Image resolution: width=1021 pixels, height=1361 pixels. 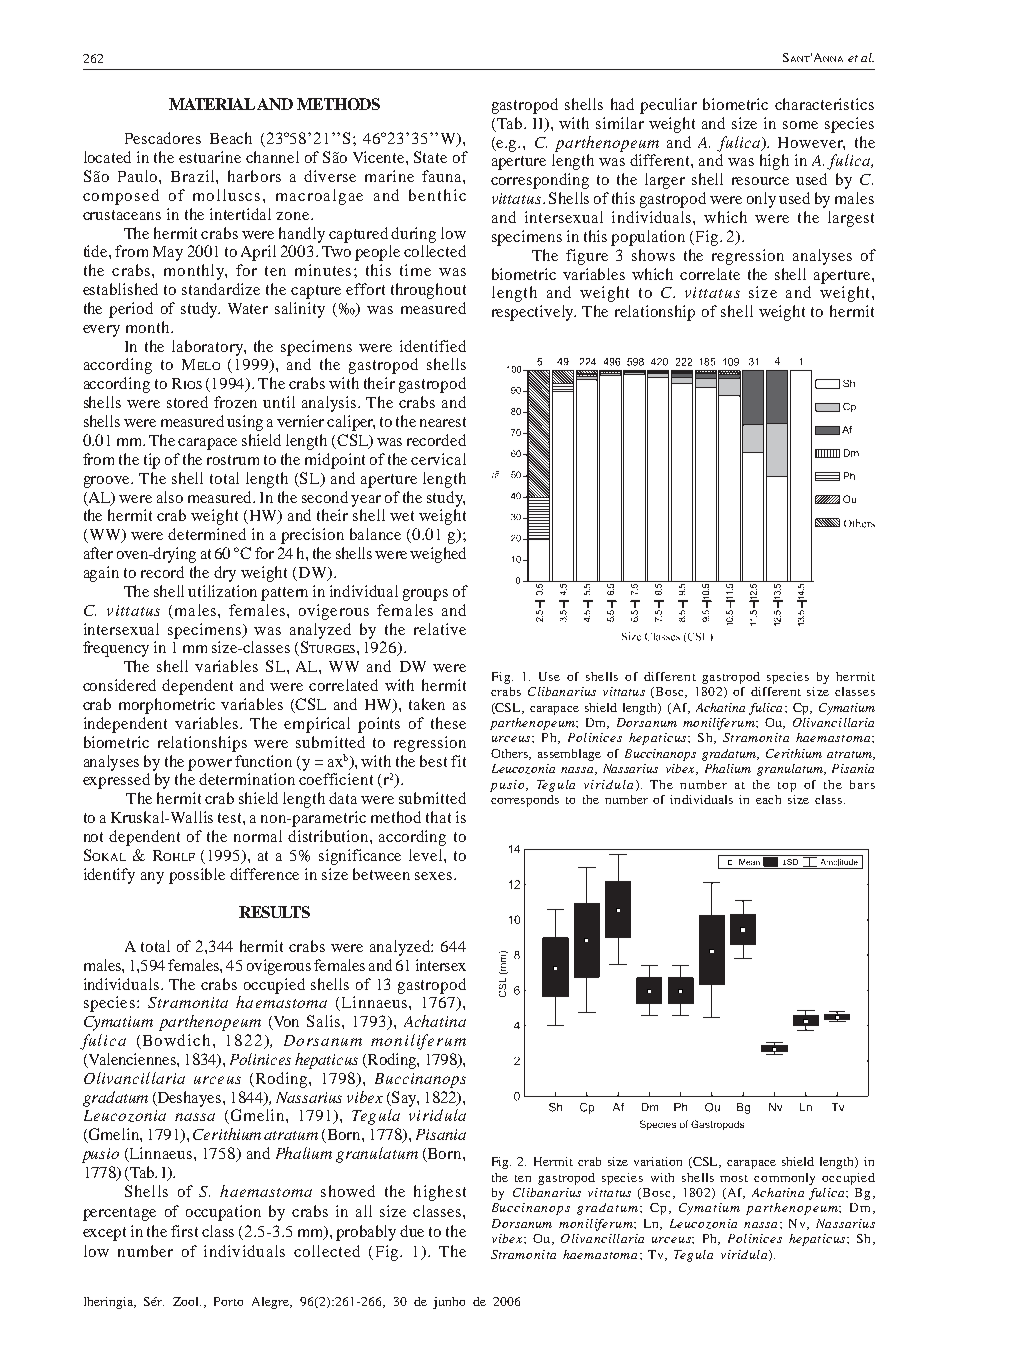 What do you see at coordinates (800, 125) in the screenshot?
I see `some` at bounding box center [800, 125].
